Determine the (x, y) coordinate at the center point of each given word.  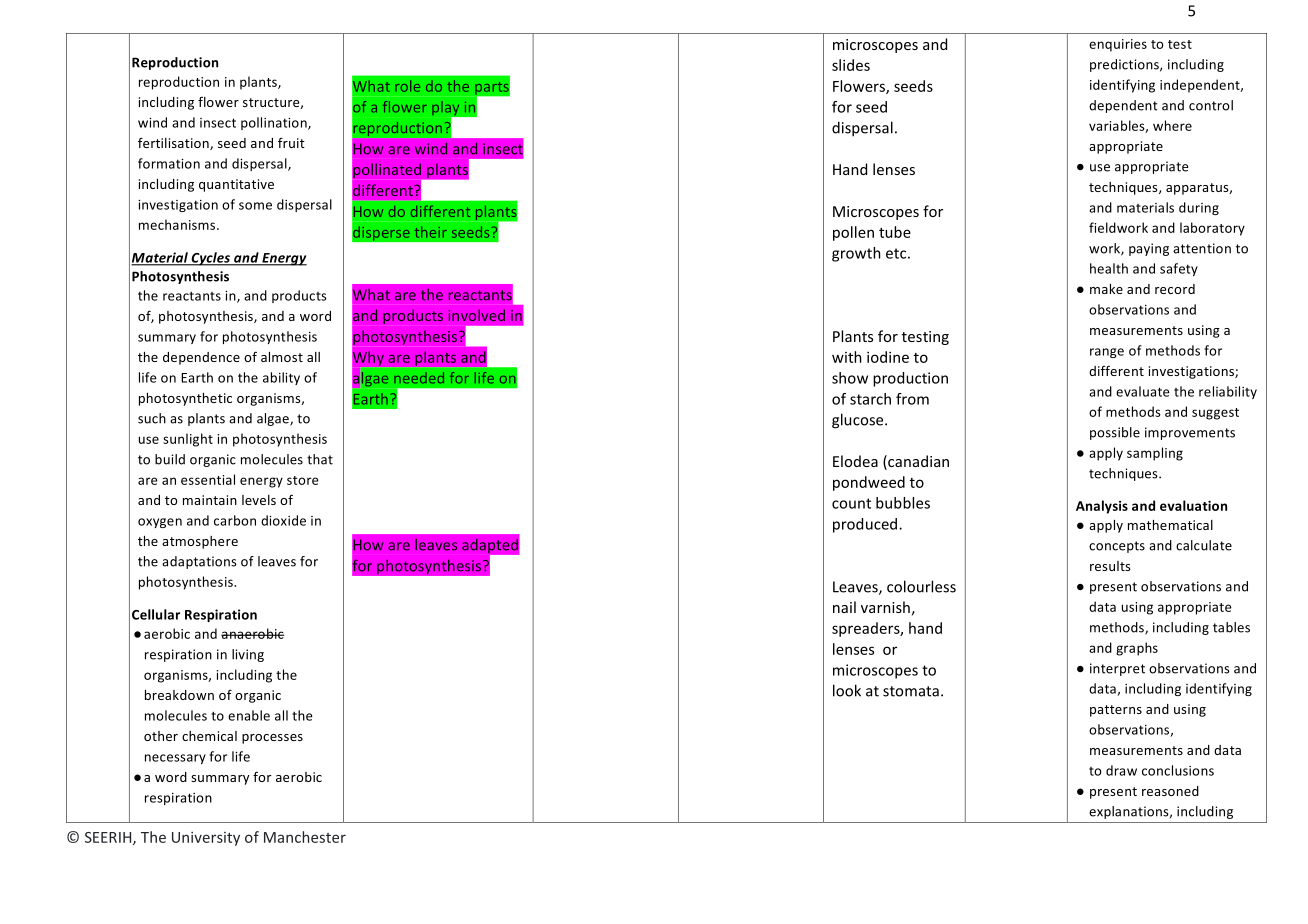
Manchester (305, 837)
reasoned (1170, 791)
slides (851, 65)
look (847, 690)
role (407, 86)
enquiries (1118, 45)
